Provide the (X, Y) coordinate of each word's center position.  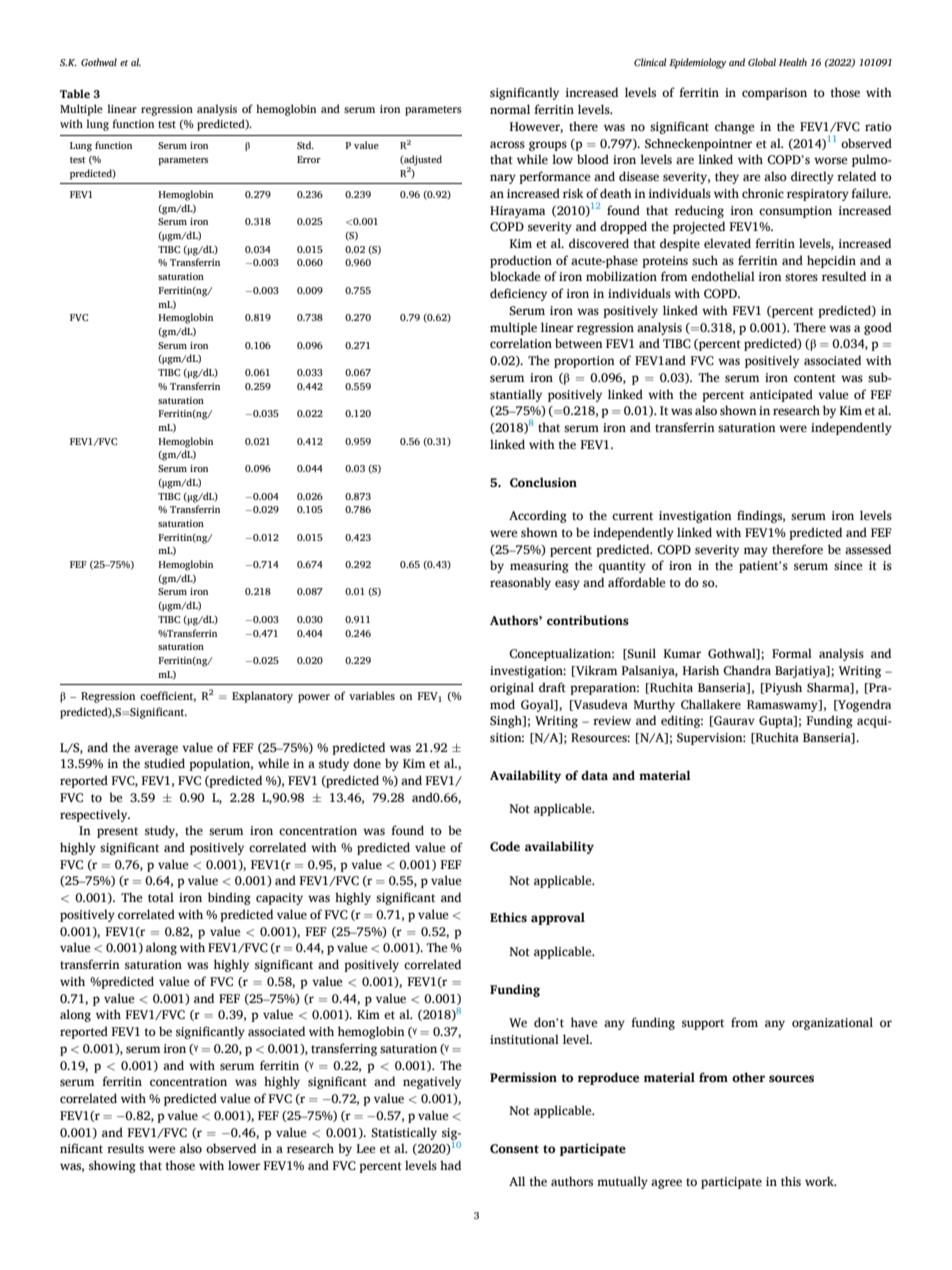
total (161, 897)
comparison (774, 94)
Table (75, 93)
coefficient (168, 696)
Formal (792, 653)
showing (112, 1166)
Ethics (508, 917)
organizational (832, 1023)
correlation (521, 343)
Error (309, 159)
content (815, 378)
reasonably (520, 583)
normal (510, 109)
